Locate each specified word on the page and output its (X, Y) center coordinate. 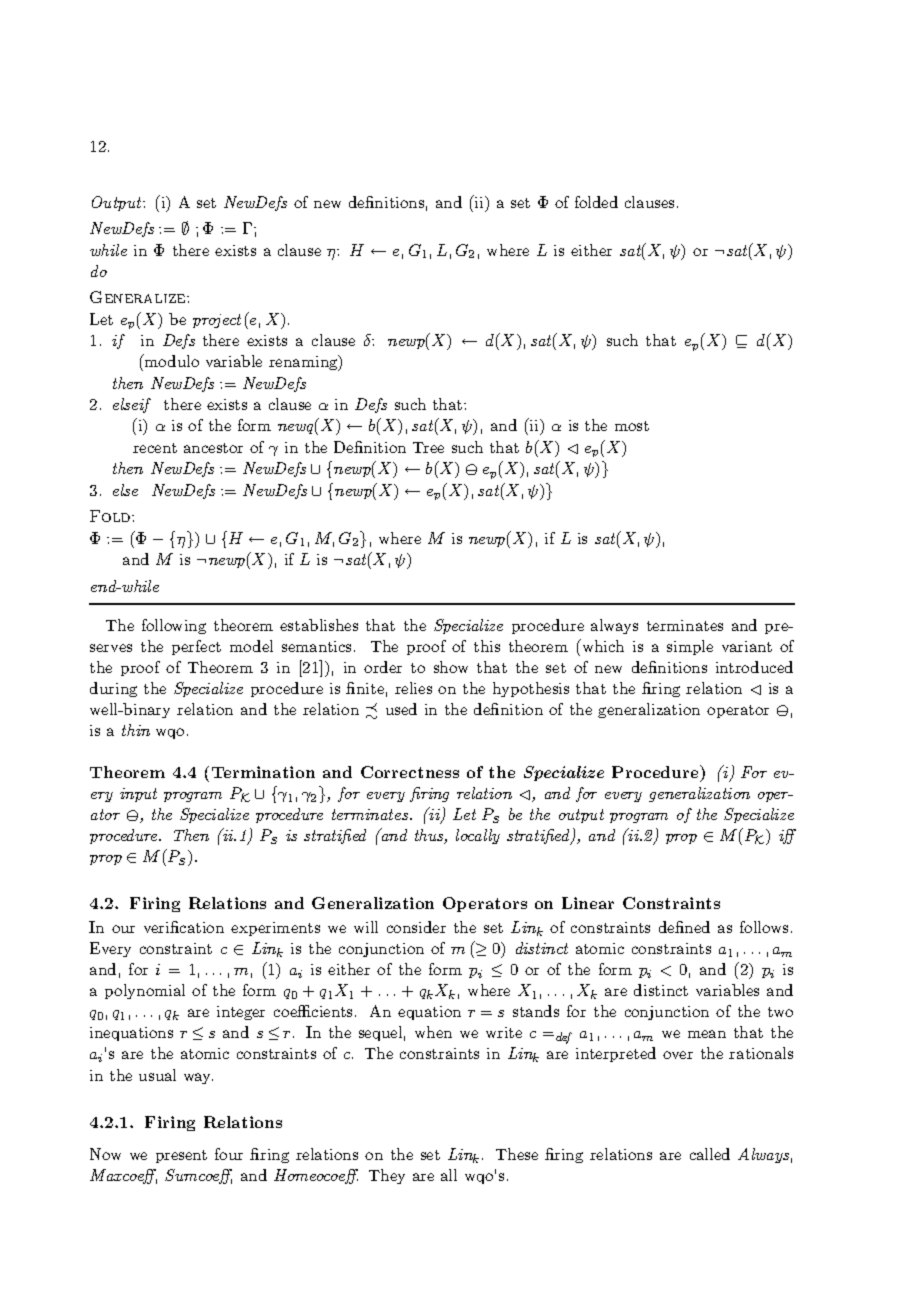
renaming (304, 363)
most (632, 426)
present (181, 1156)
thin (136, 730)
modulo (171, 360)
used (401, 709)
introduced (754, 667)
